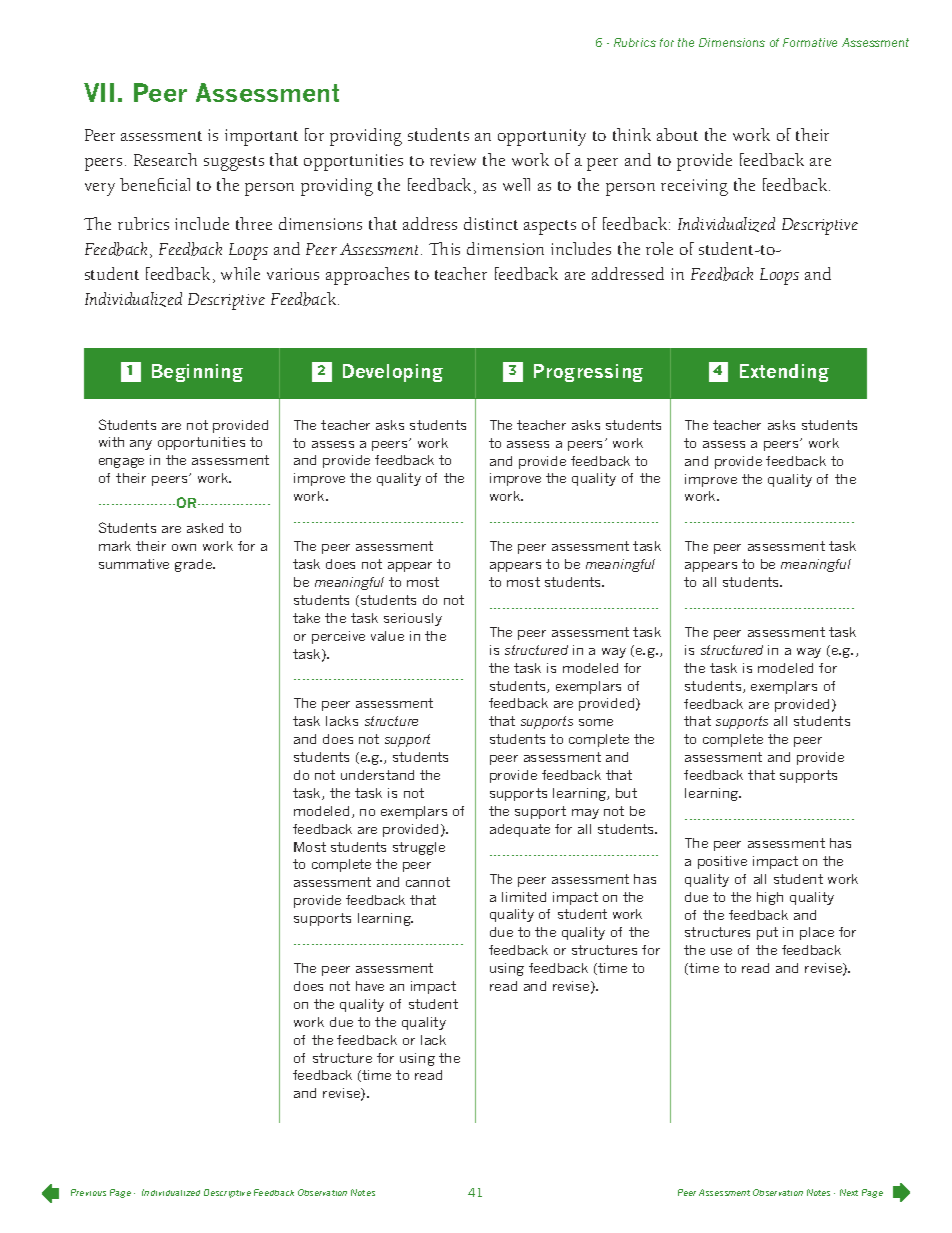 The width and height of the screenshot is (952, 1233). Describe the element at coordinates (444, 248) in the screenshot. I see `This` at that location.
